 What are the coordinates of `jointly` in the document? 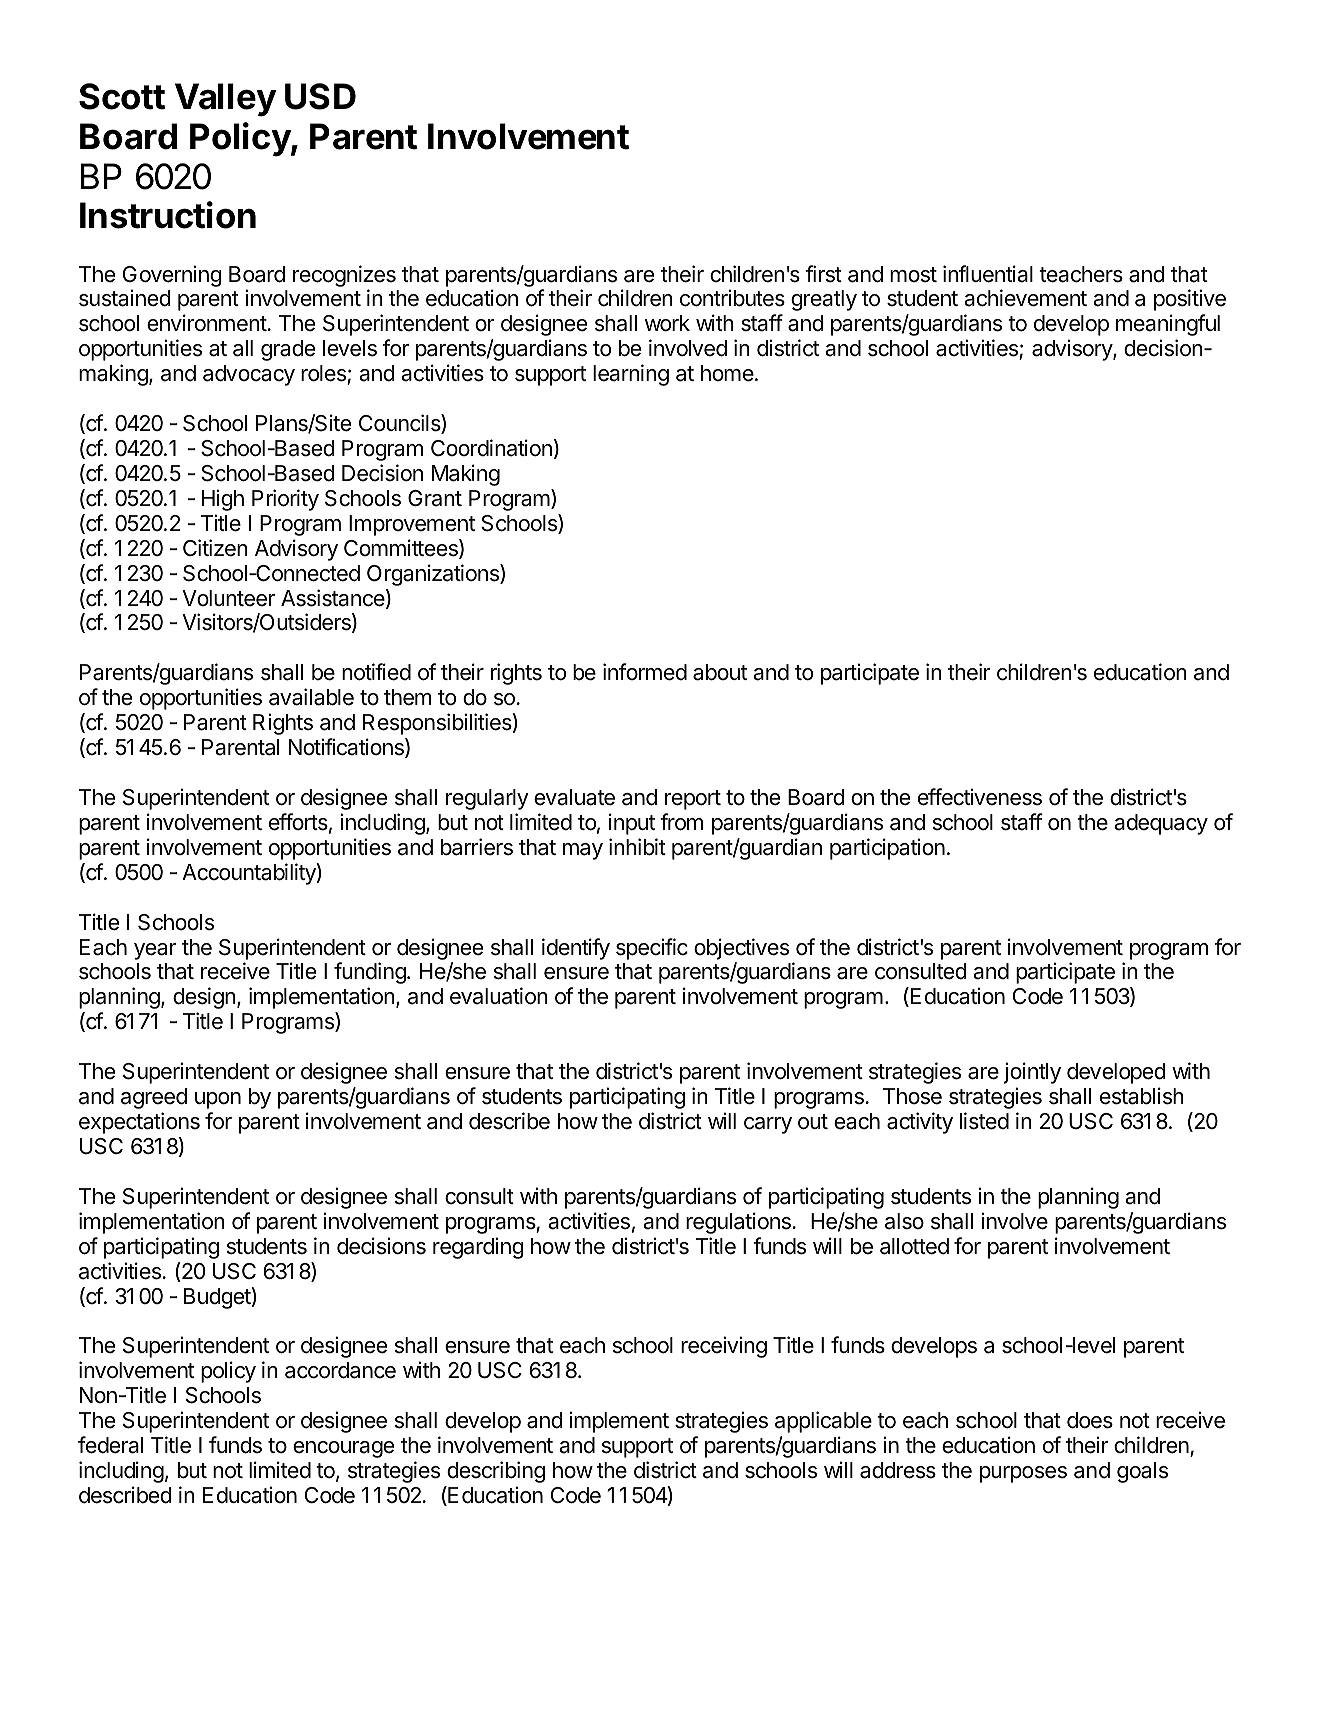 It's located at (1032, 1073).
